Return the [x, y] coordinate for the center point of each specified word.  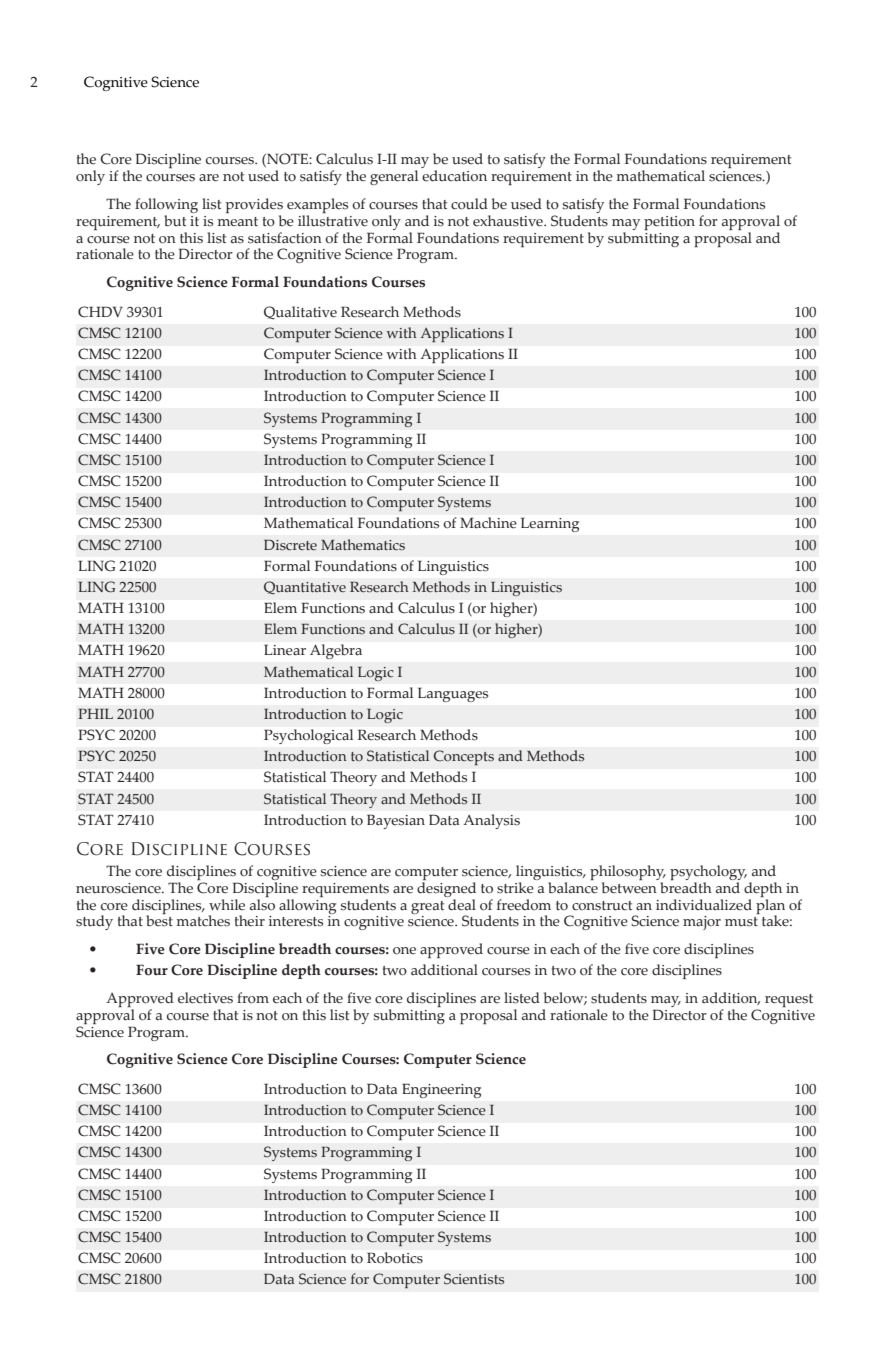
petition [669, 223]
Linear [285, 650]
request [789, 1000]
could [469, 204]
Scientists [474, 1279]
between [630, 886]
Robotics [395, 1257]
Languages [453, 695]
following [166, 205]
